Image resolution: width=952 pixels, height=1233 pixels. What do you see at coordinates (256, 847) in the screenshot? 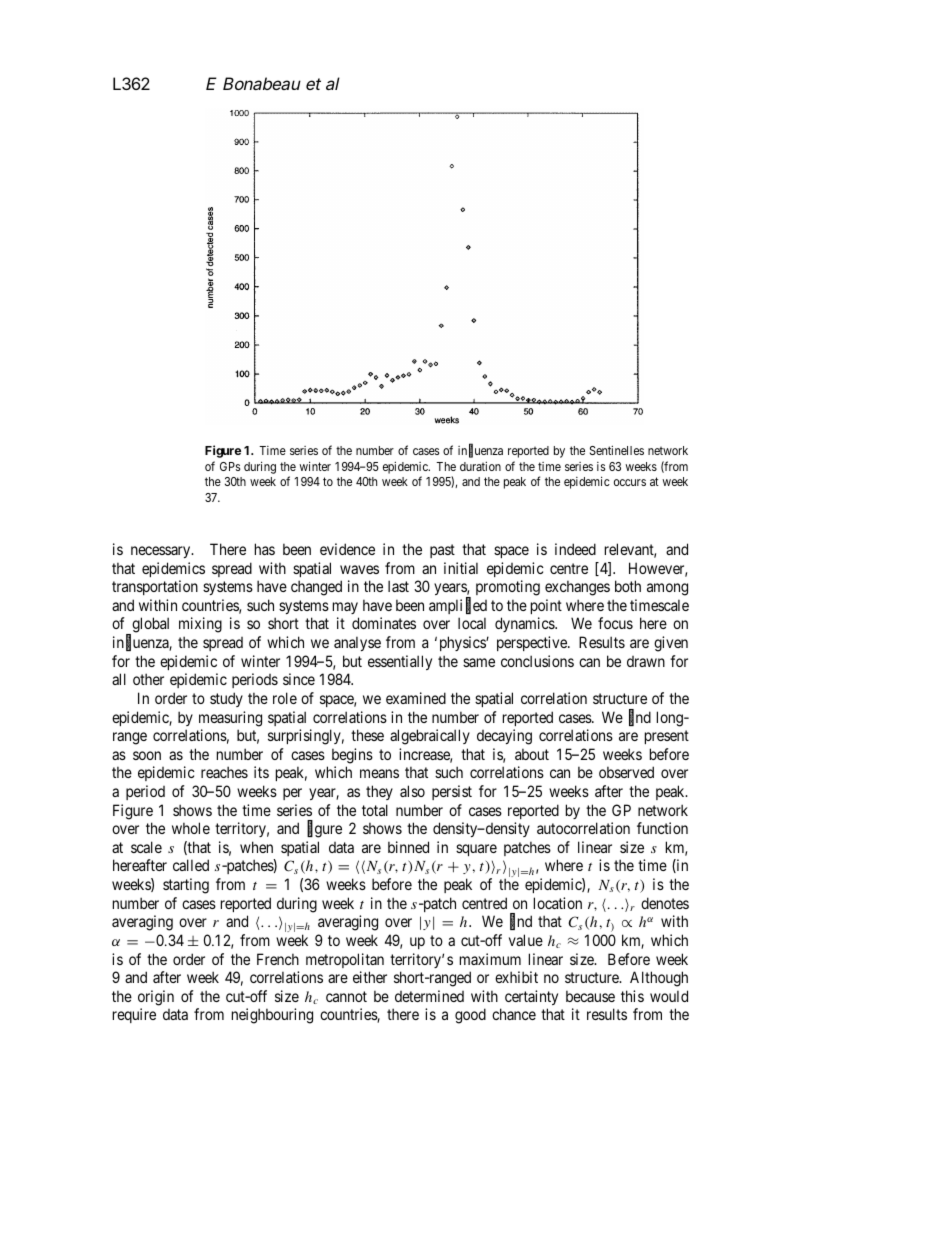
I see `when` at bounding box center [256, 847].
